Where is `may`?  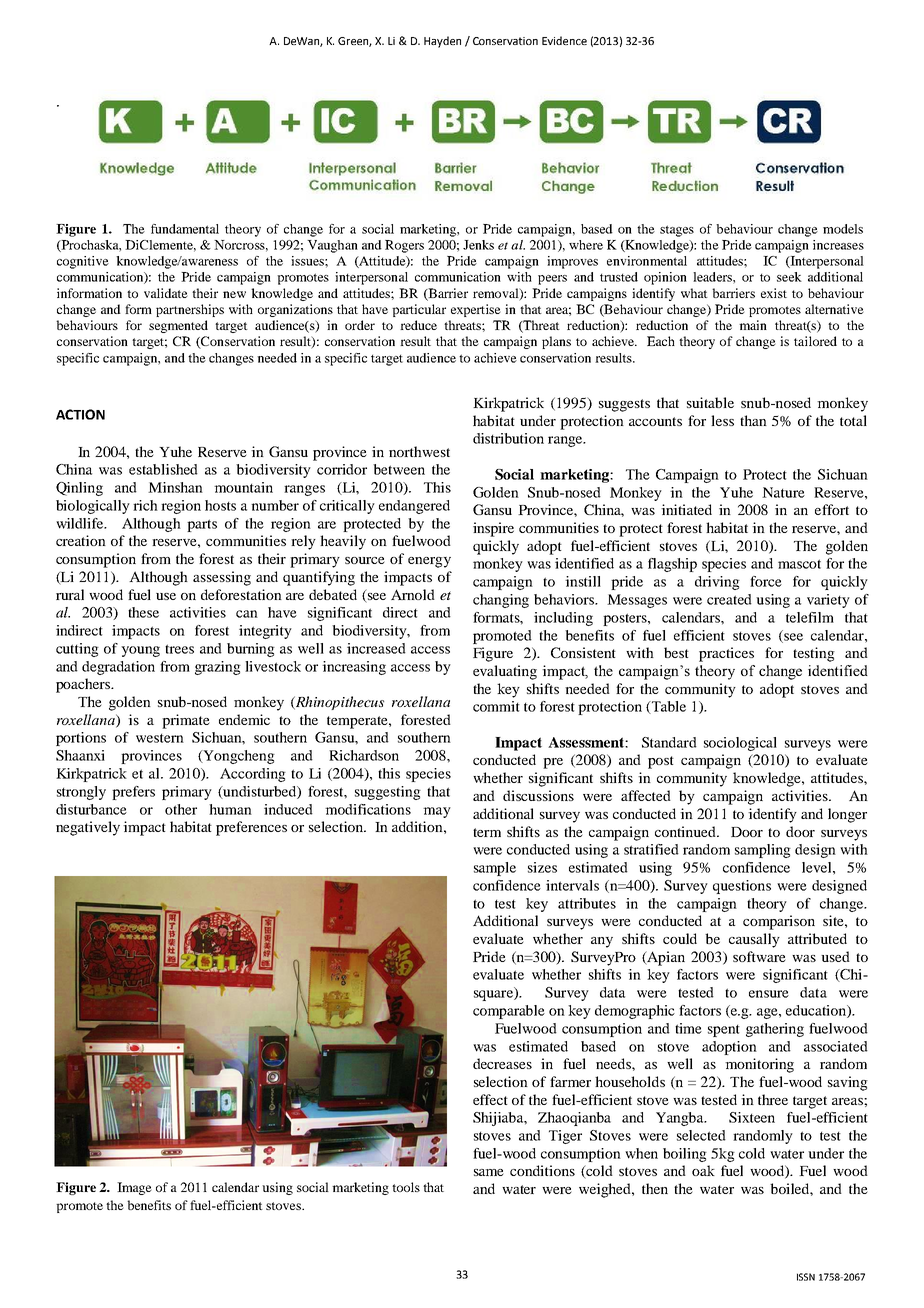
may is located at coordinates (437, 812).
